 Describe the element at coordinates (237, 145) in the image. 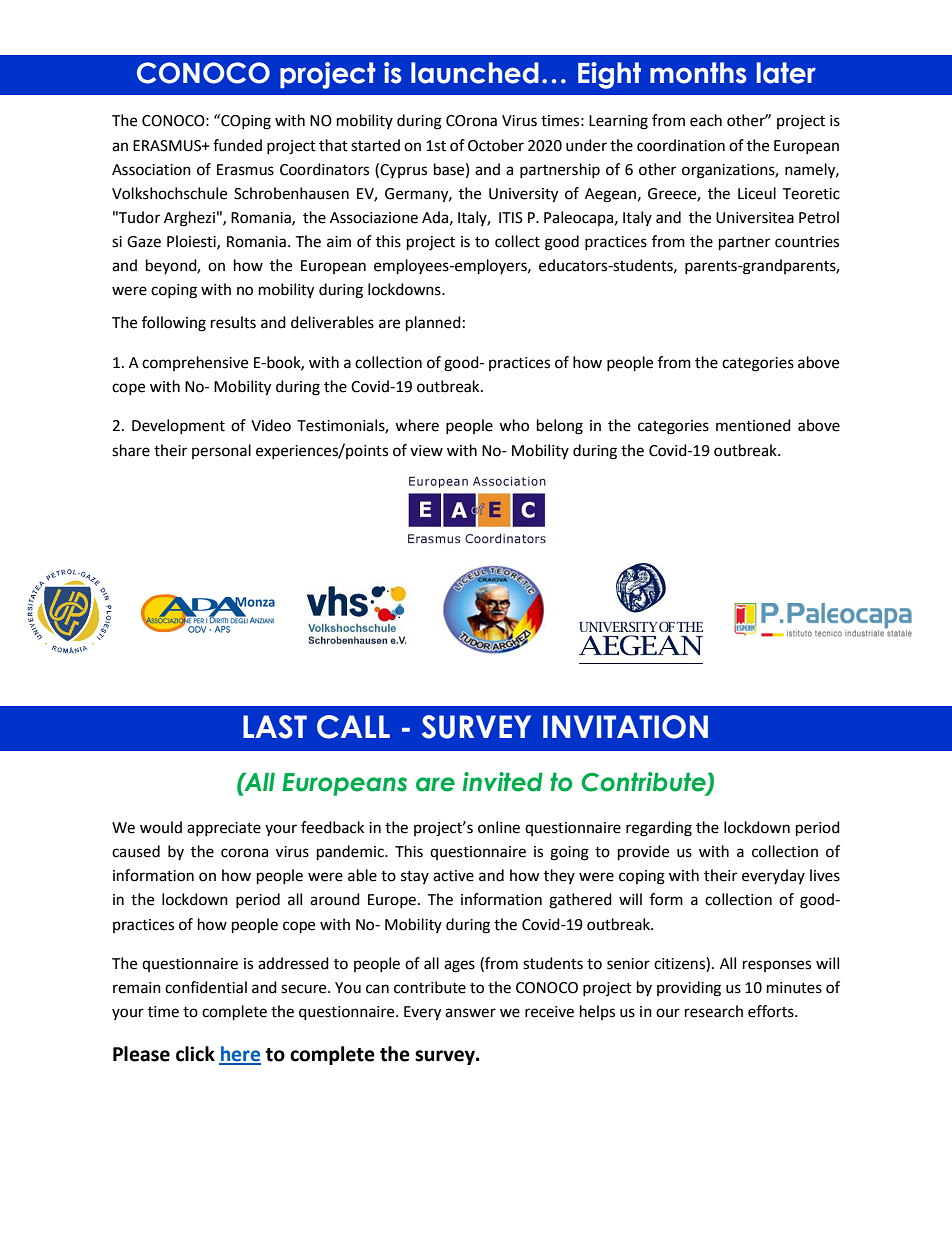

I see `funded` at that location.
